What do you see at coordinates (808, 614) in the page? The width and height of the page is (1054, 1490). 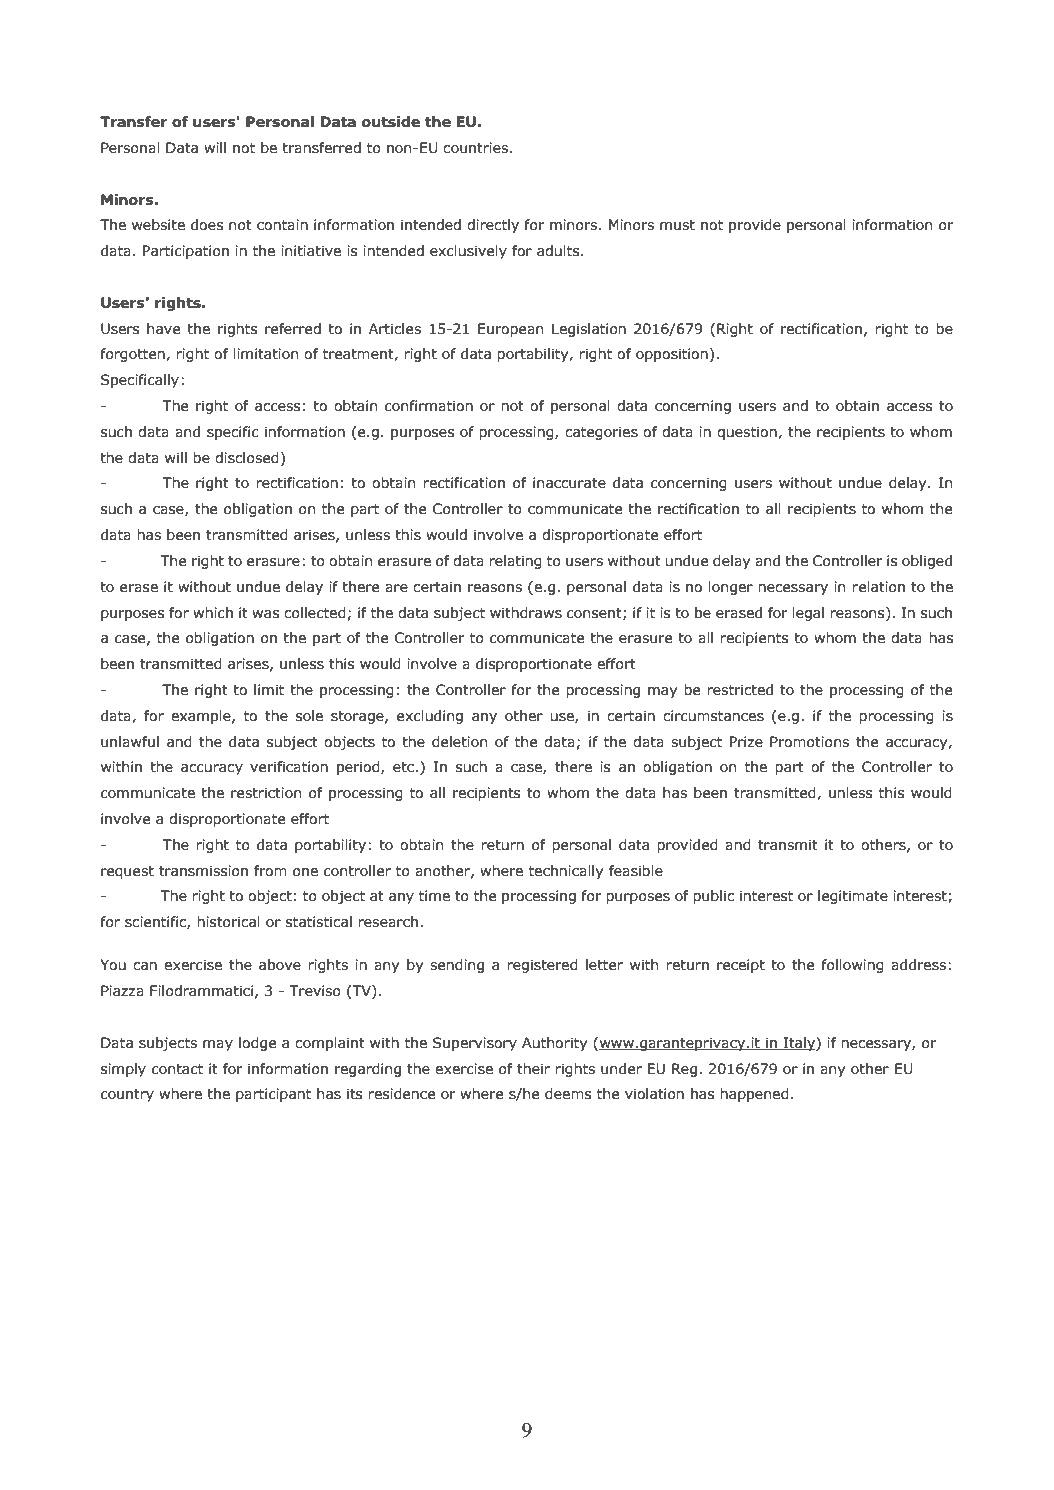 I see `legal` at bounding box center [808, 614].
